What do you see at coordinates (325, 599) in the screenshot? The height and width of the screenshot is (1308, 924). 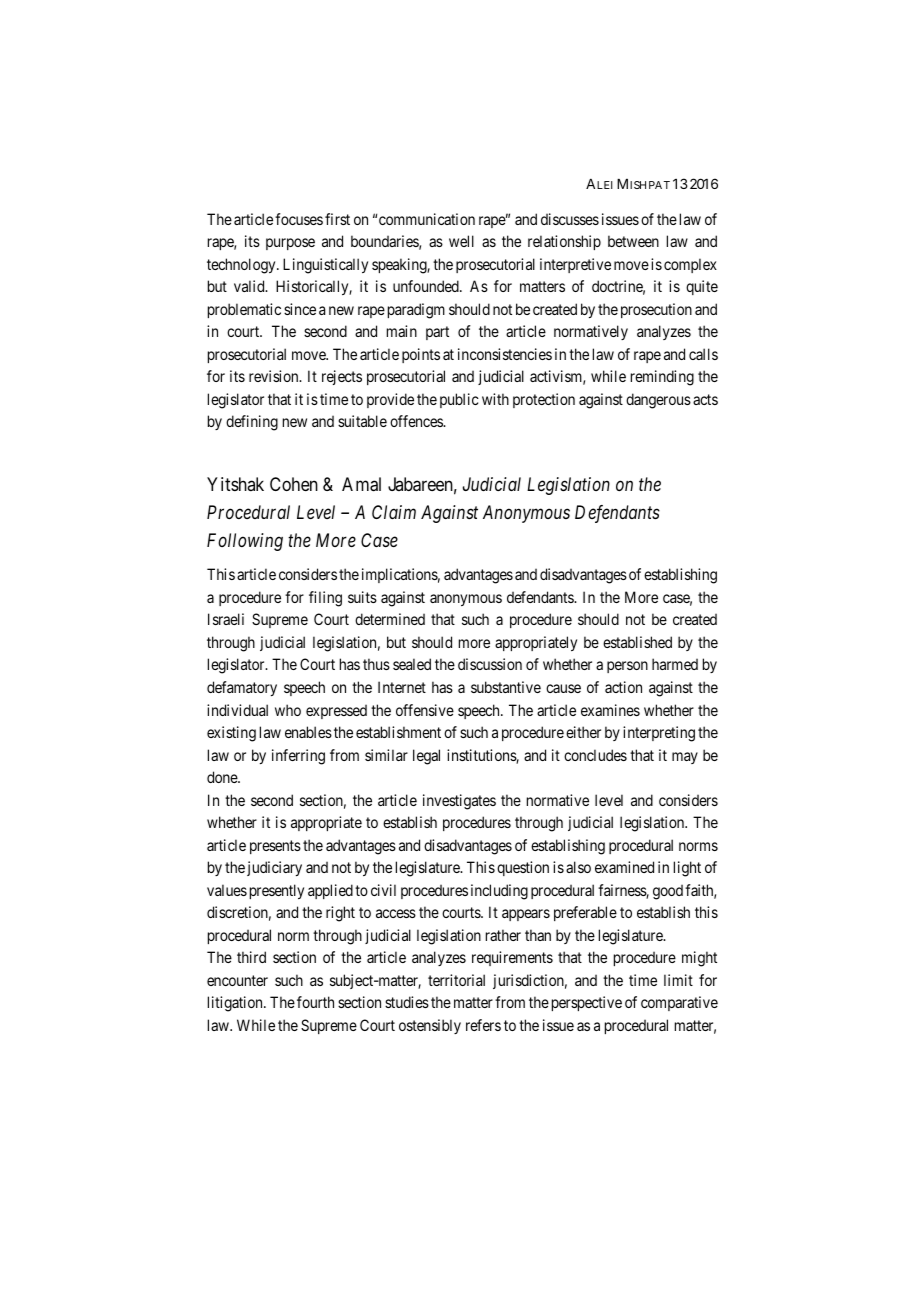 I see `filing` at bounding box center [325, 599].
